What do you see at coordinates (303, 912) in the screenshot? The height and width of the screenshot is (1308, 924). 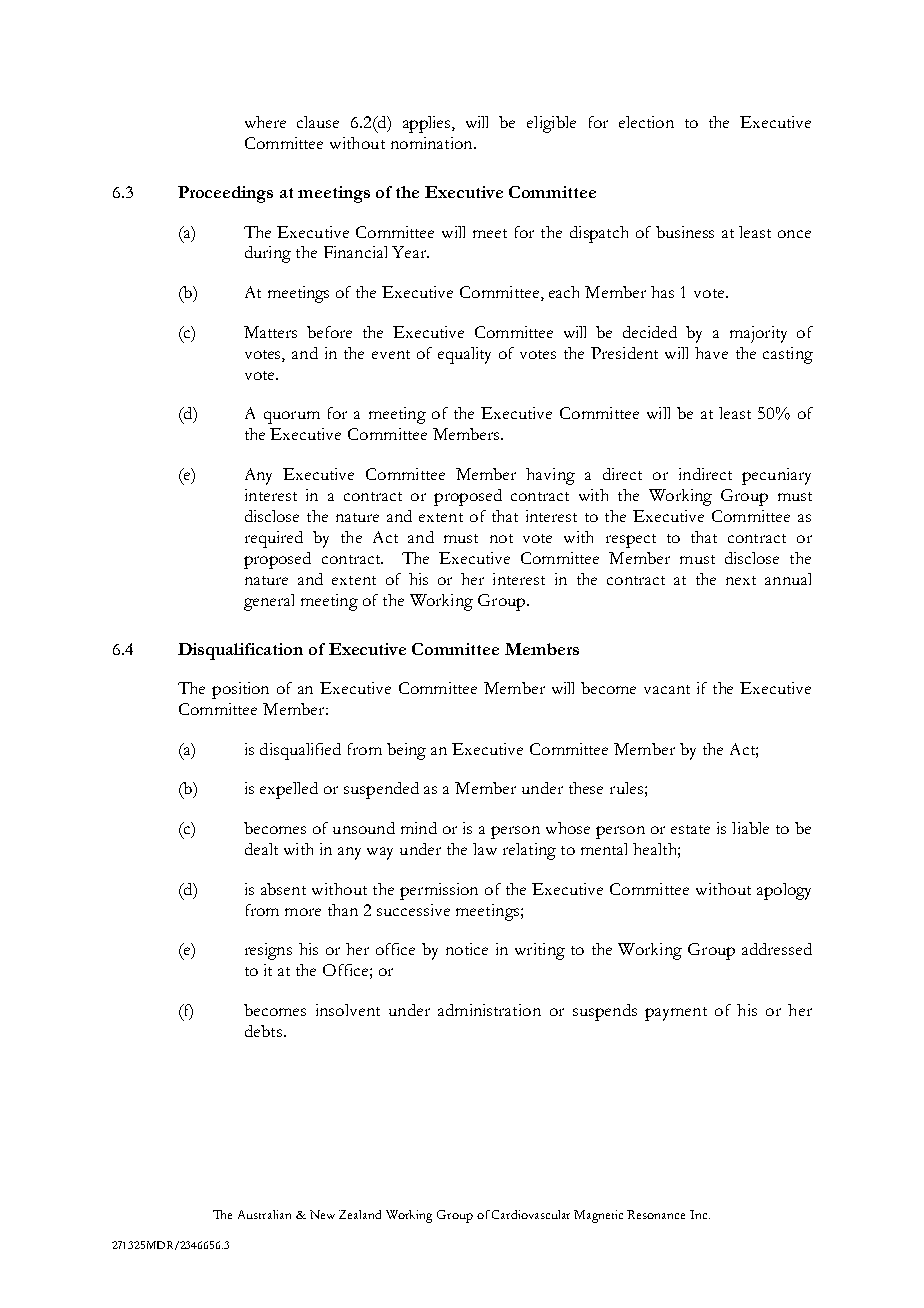 I see `more` at bounding box center [303, 912].
